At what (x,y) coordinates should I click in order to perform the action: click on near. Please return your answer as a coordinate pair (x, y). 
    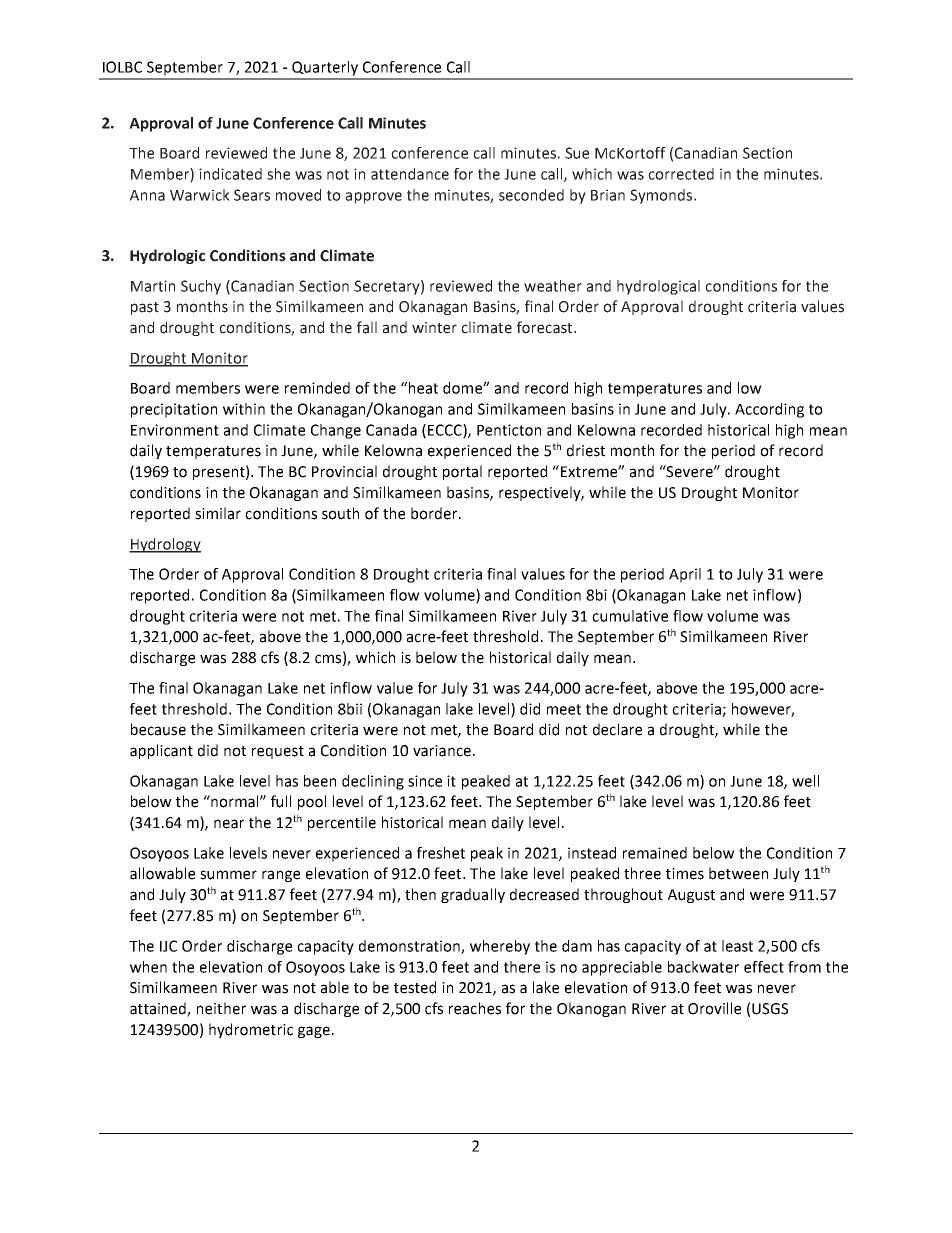
    Looking at the image, I should click on (229, 824).
